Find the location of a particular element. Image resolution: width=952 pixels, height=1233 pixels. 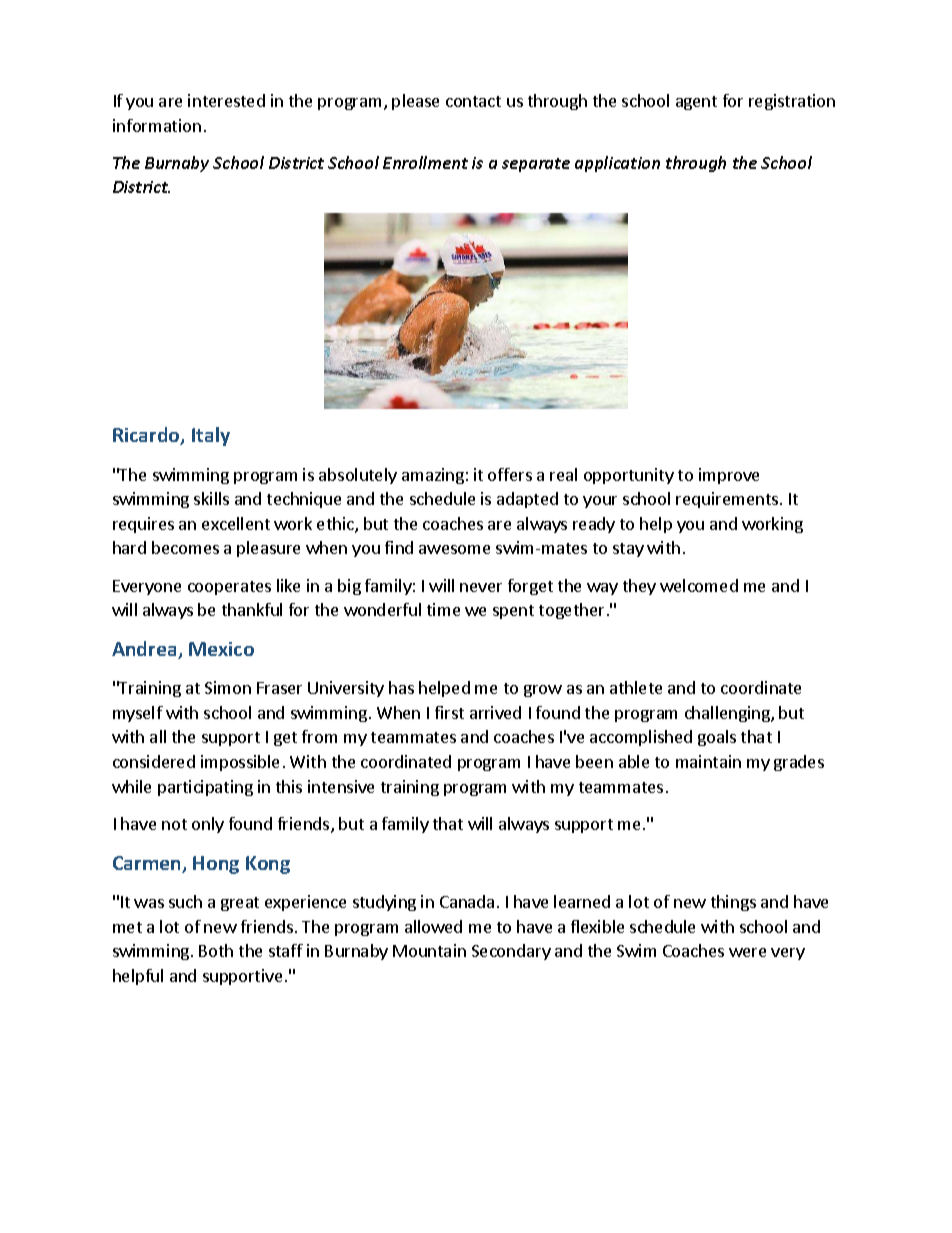

Both is located at coordinates (216, 950).
